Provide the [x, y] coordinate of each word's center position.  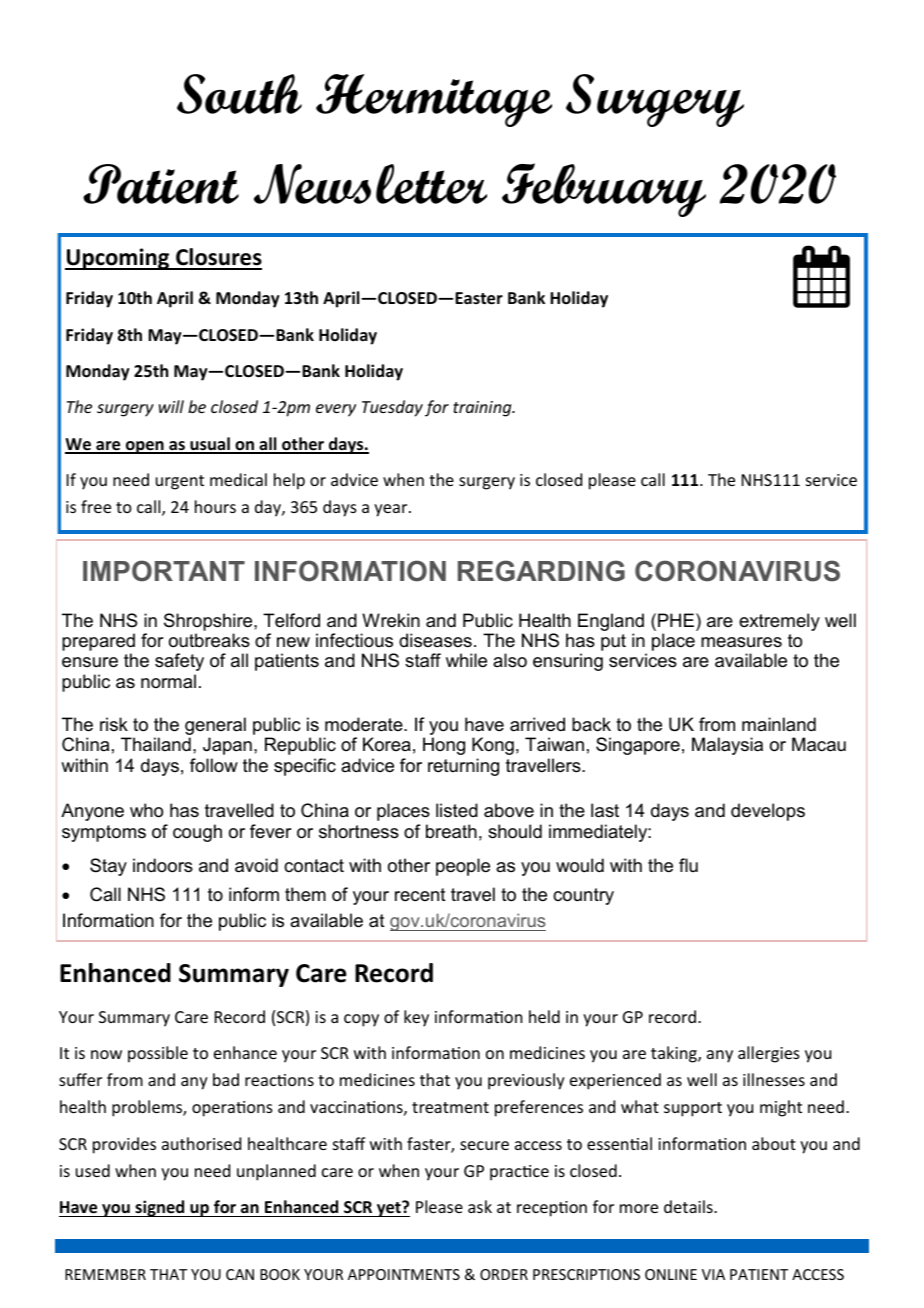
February [604, 190]
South [239, 94]
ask [480, 1206]
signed [160, 1208]
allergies [769, 1054]
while [466, 660]
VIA [713, 1274]
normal [168, 681]
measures [741, 642]
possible [158, 1054]
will [171, 406]
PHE [677, 620]
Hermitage [434, 100]
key [416, 1018]
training [483, 409]
